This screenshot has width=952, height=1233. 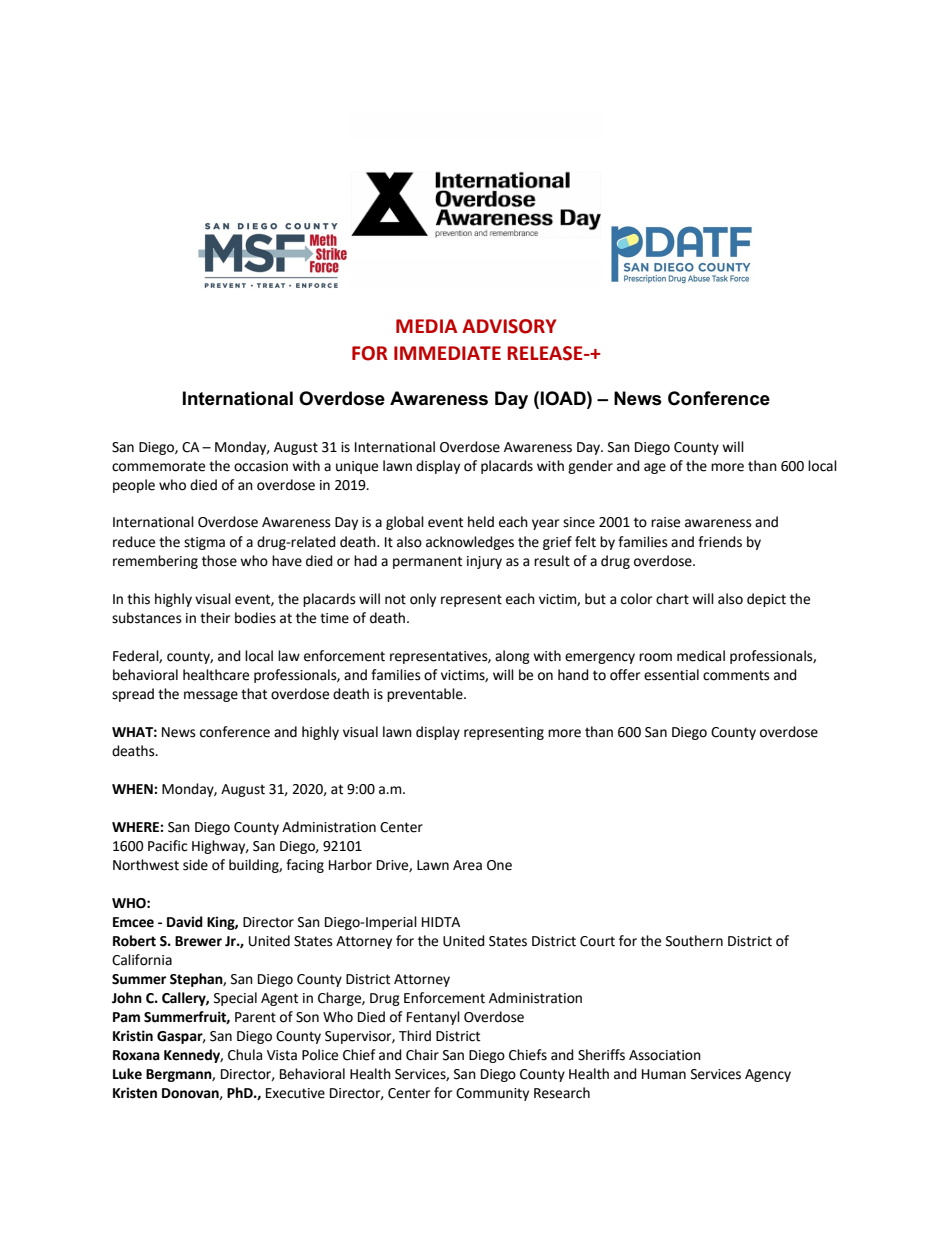 I want to click on message, so click(x=211, y=696).
